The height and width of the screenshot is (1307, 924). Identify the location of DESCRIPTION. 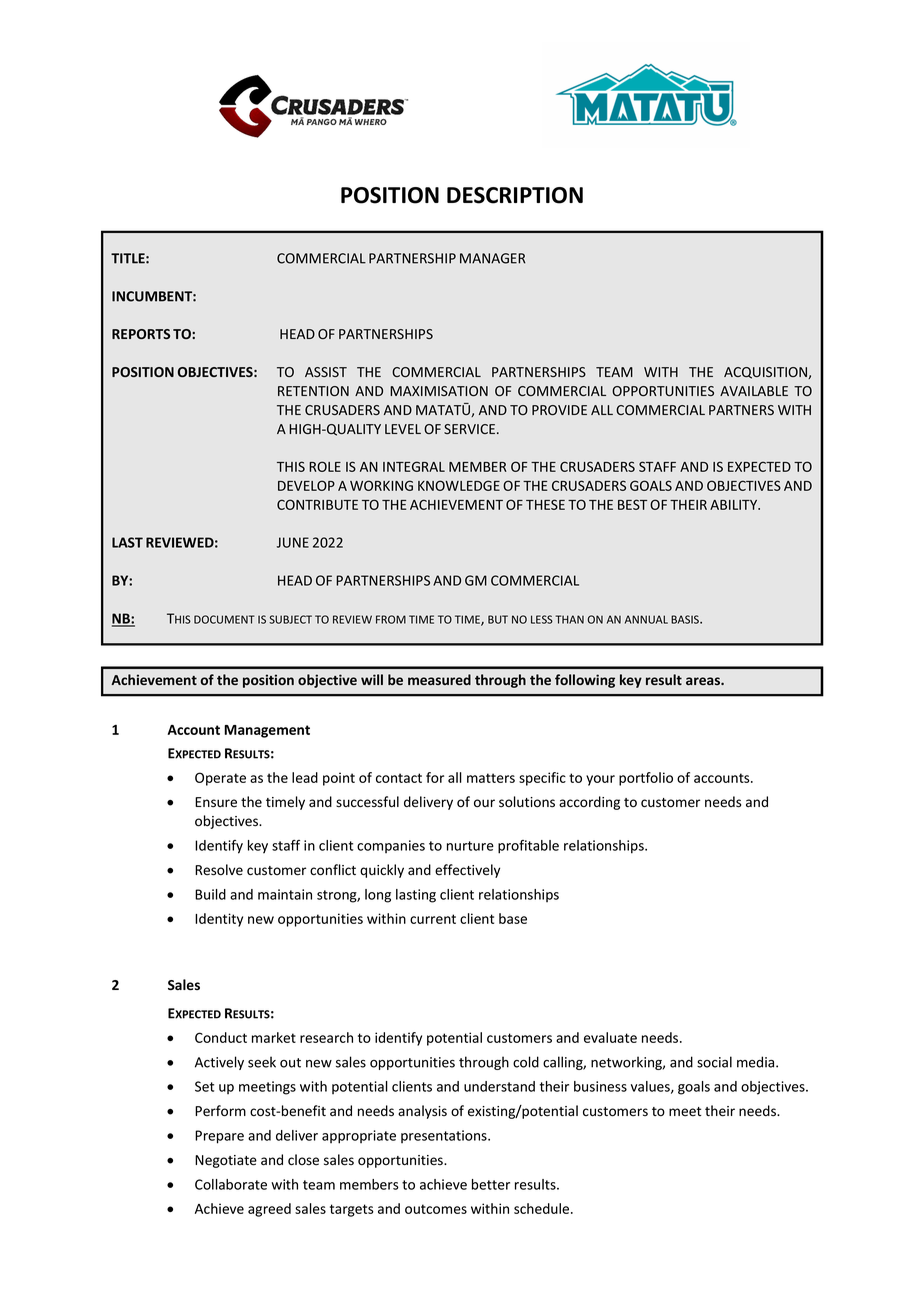
(515, 195).
